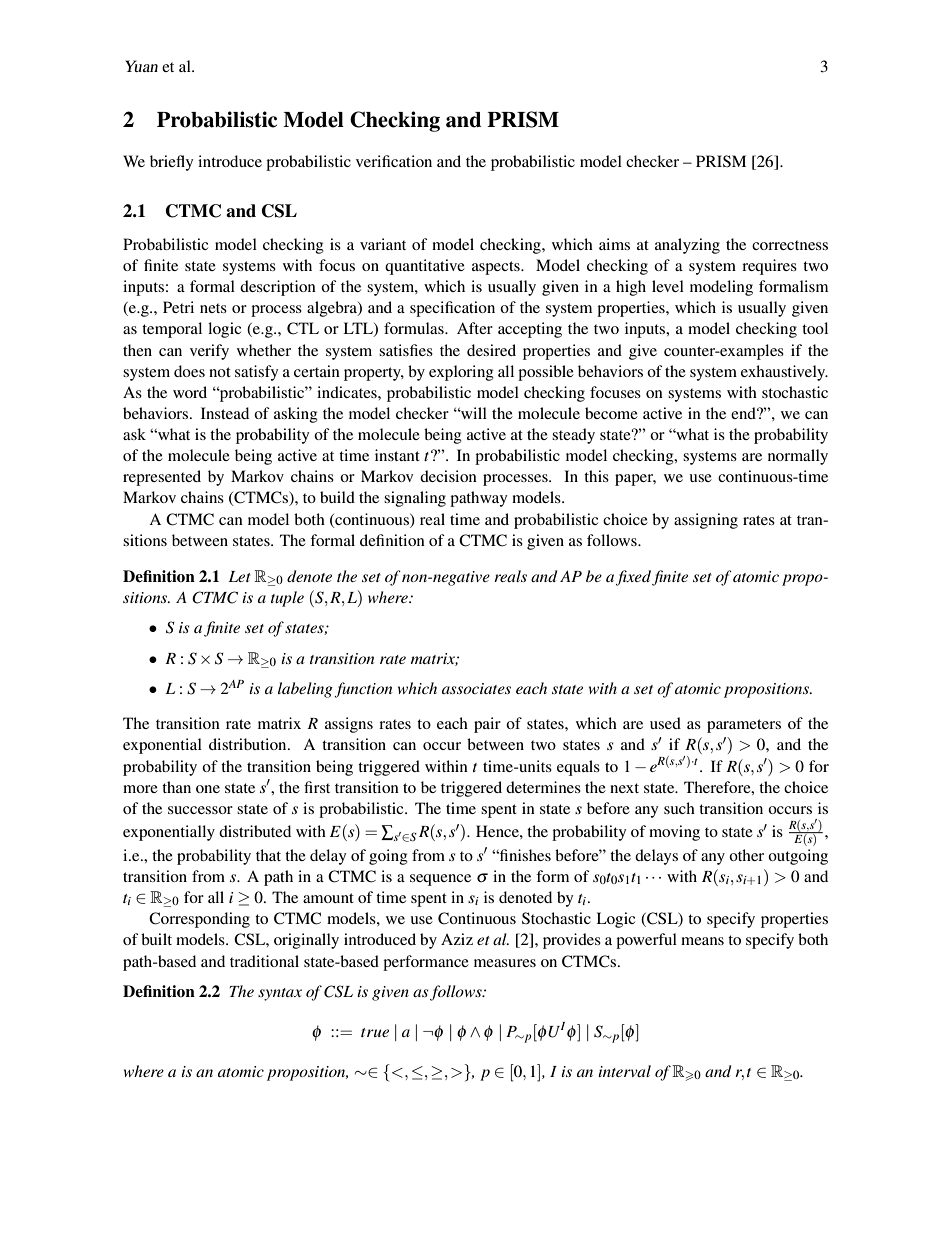 The width and height of the screenshot is (952, 1233). Describe the element at coordinates (141, 66) in the screenshot. I see `Yuan` at that location.
